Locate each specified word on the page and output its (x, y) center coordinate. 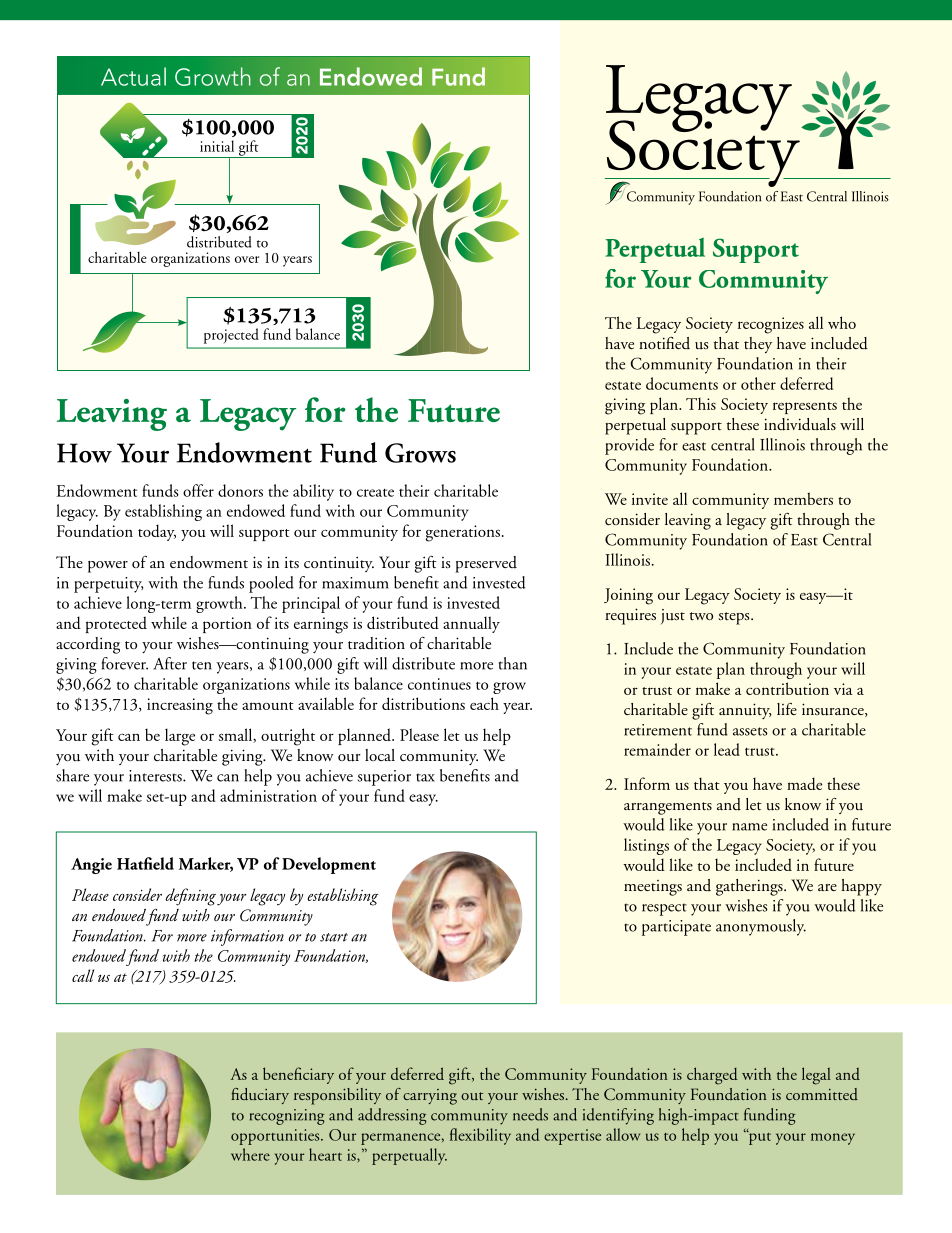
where (250, 1154)
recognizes (771, 325)
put (758, 1137)
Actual (133, 76)
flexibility (480, 1136)
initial (217, 146)
